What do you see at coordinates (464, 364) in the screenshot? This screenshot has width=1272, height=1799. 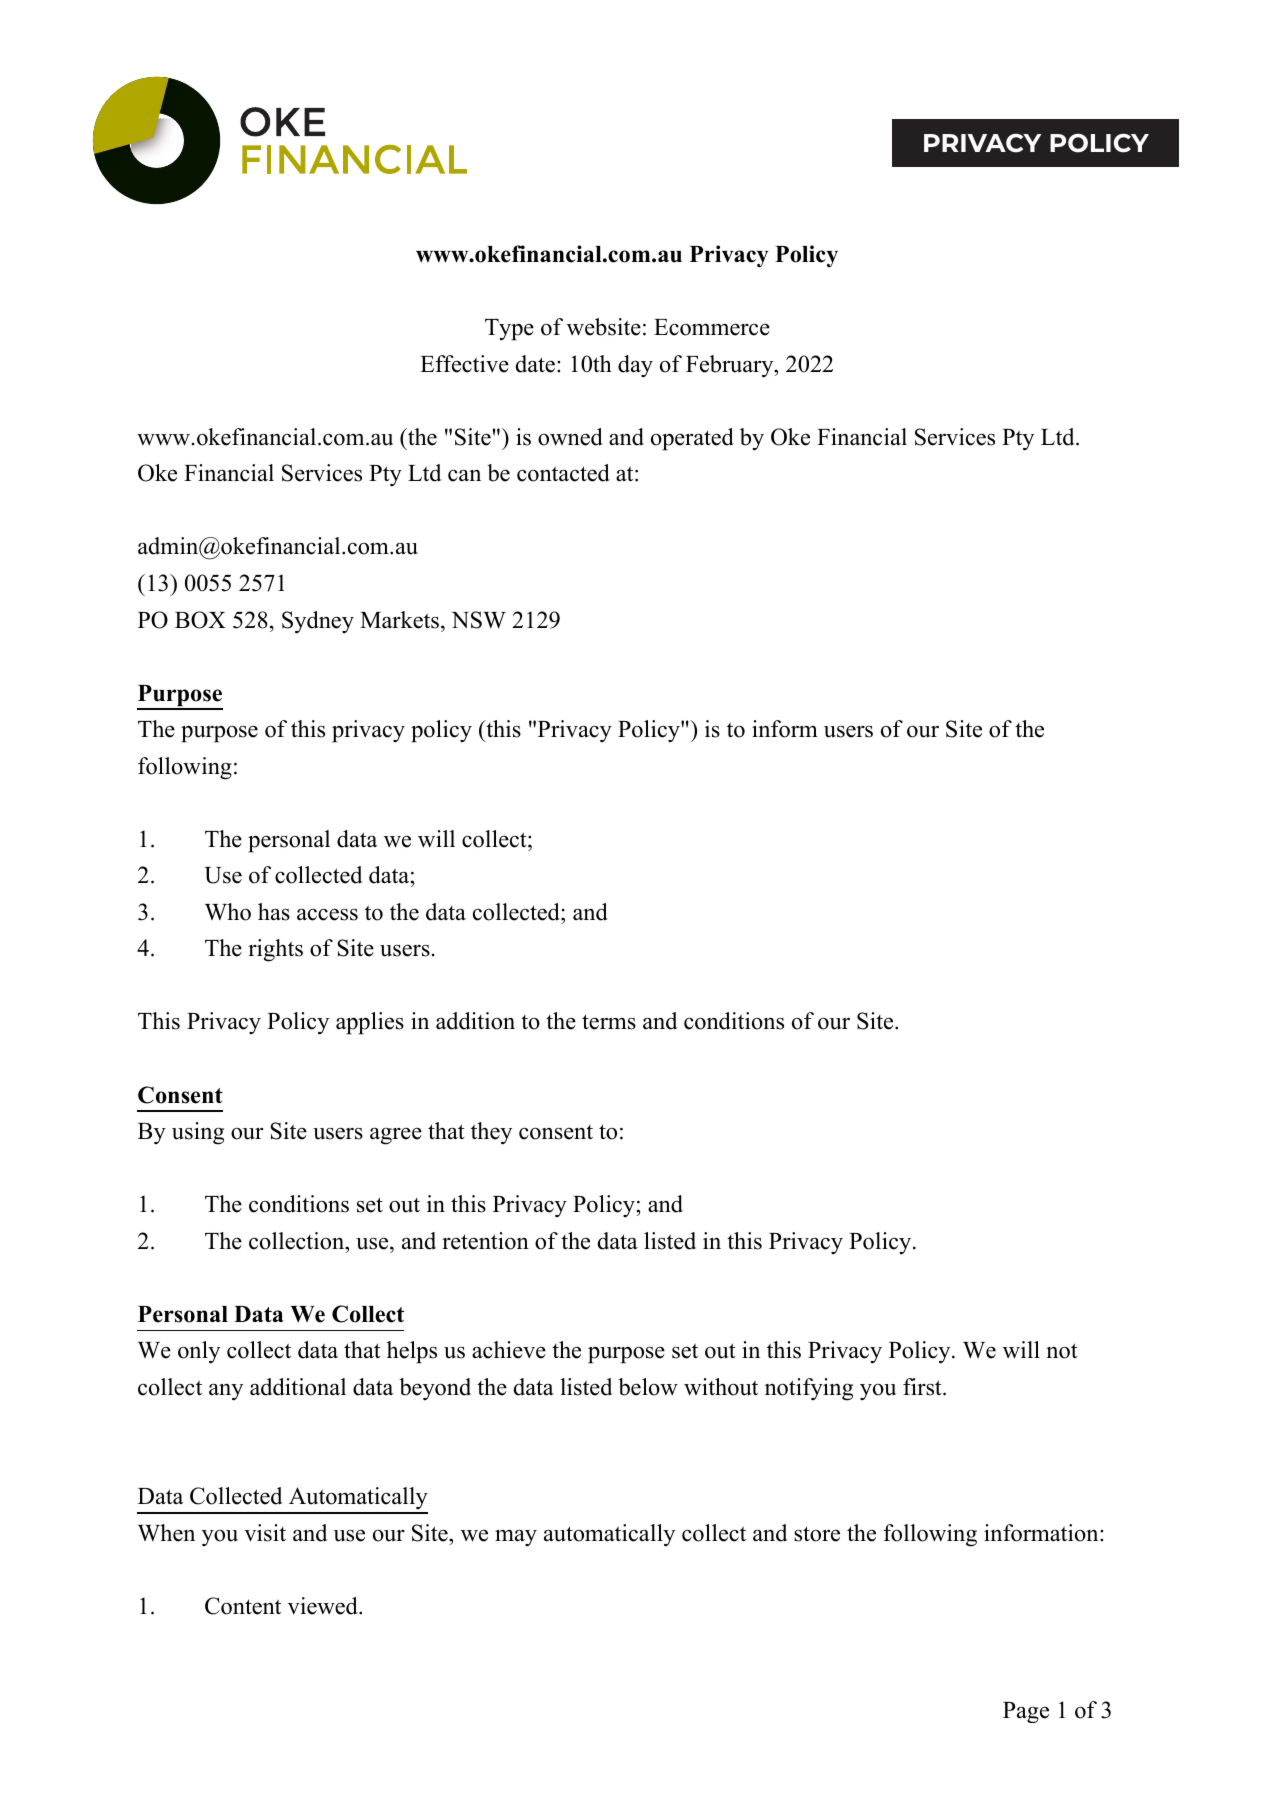 I see `Effective` at bounding box center [464, 364].
